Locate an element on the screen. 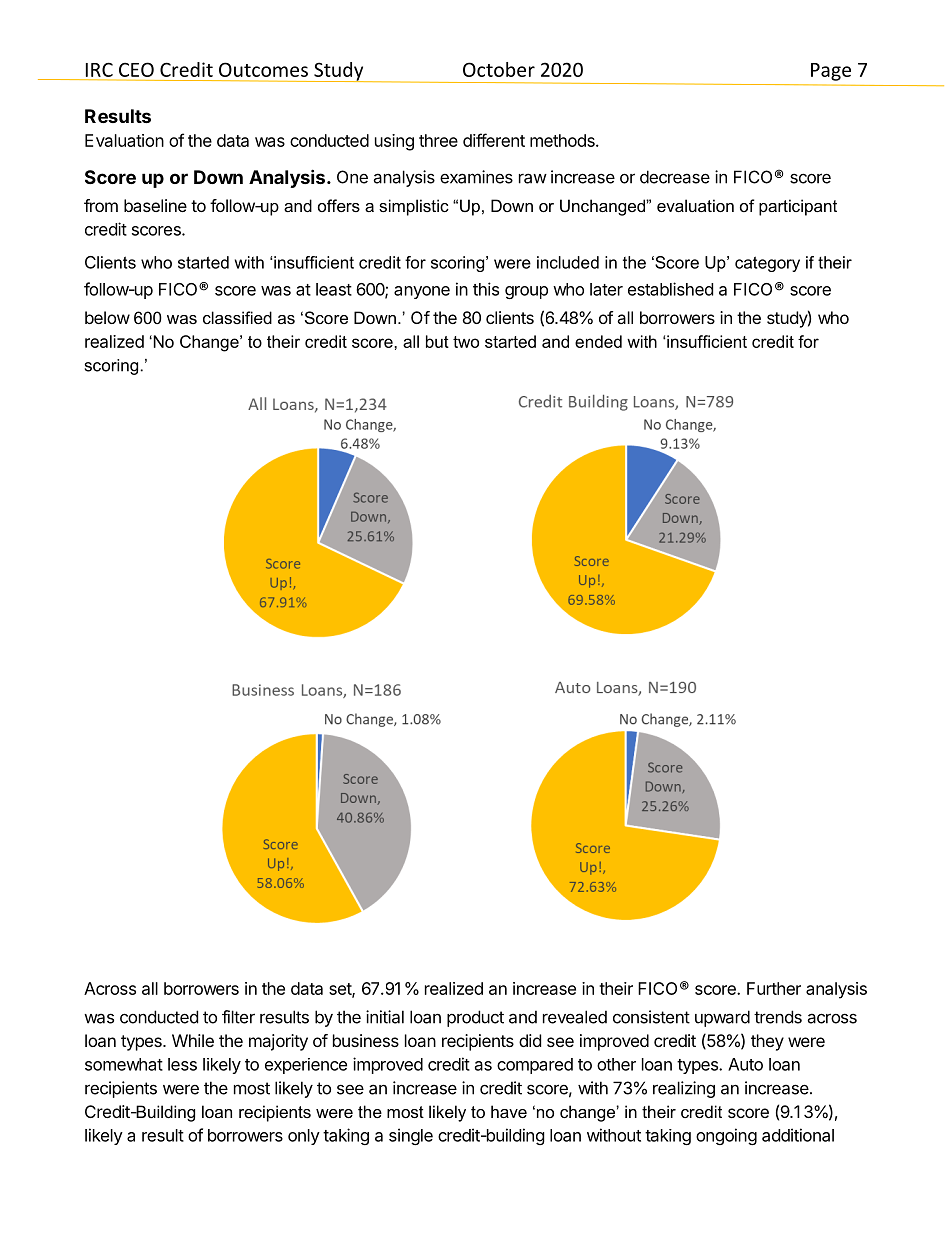 Image resolution: width=952 pixels, height=1233 pixels. two is located at coordinates (466, 342).
